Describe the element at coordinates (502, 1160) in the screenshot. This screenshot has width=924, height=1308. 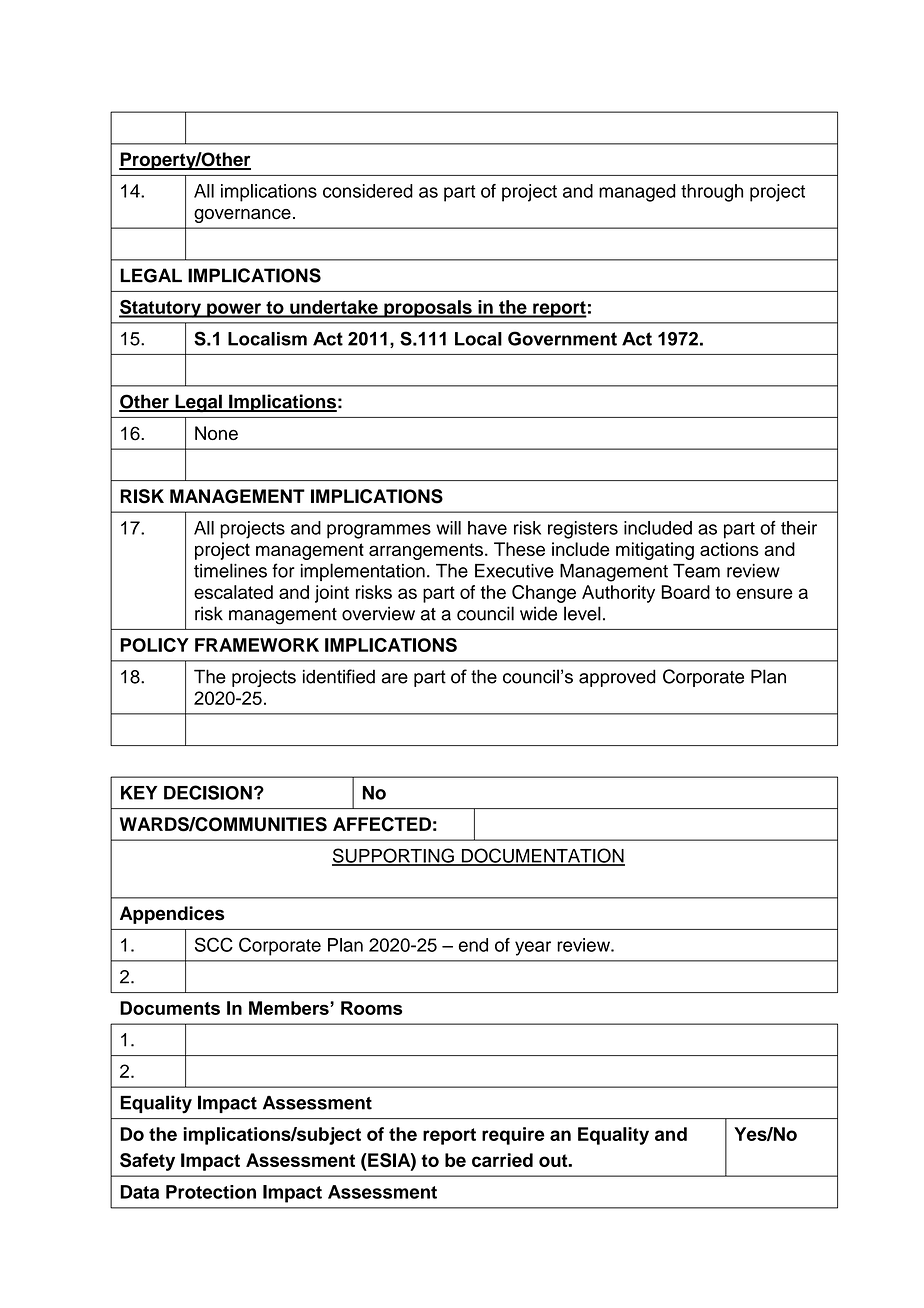
I see `carried` at that location.
